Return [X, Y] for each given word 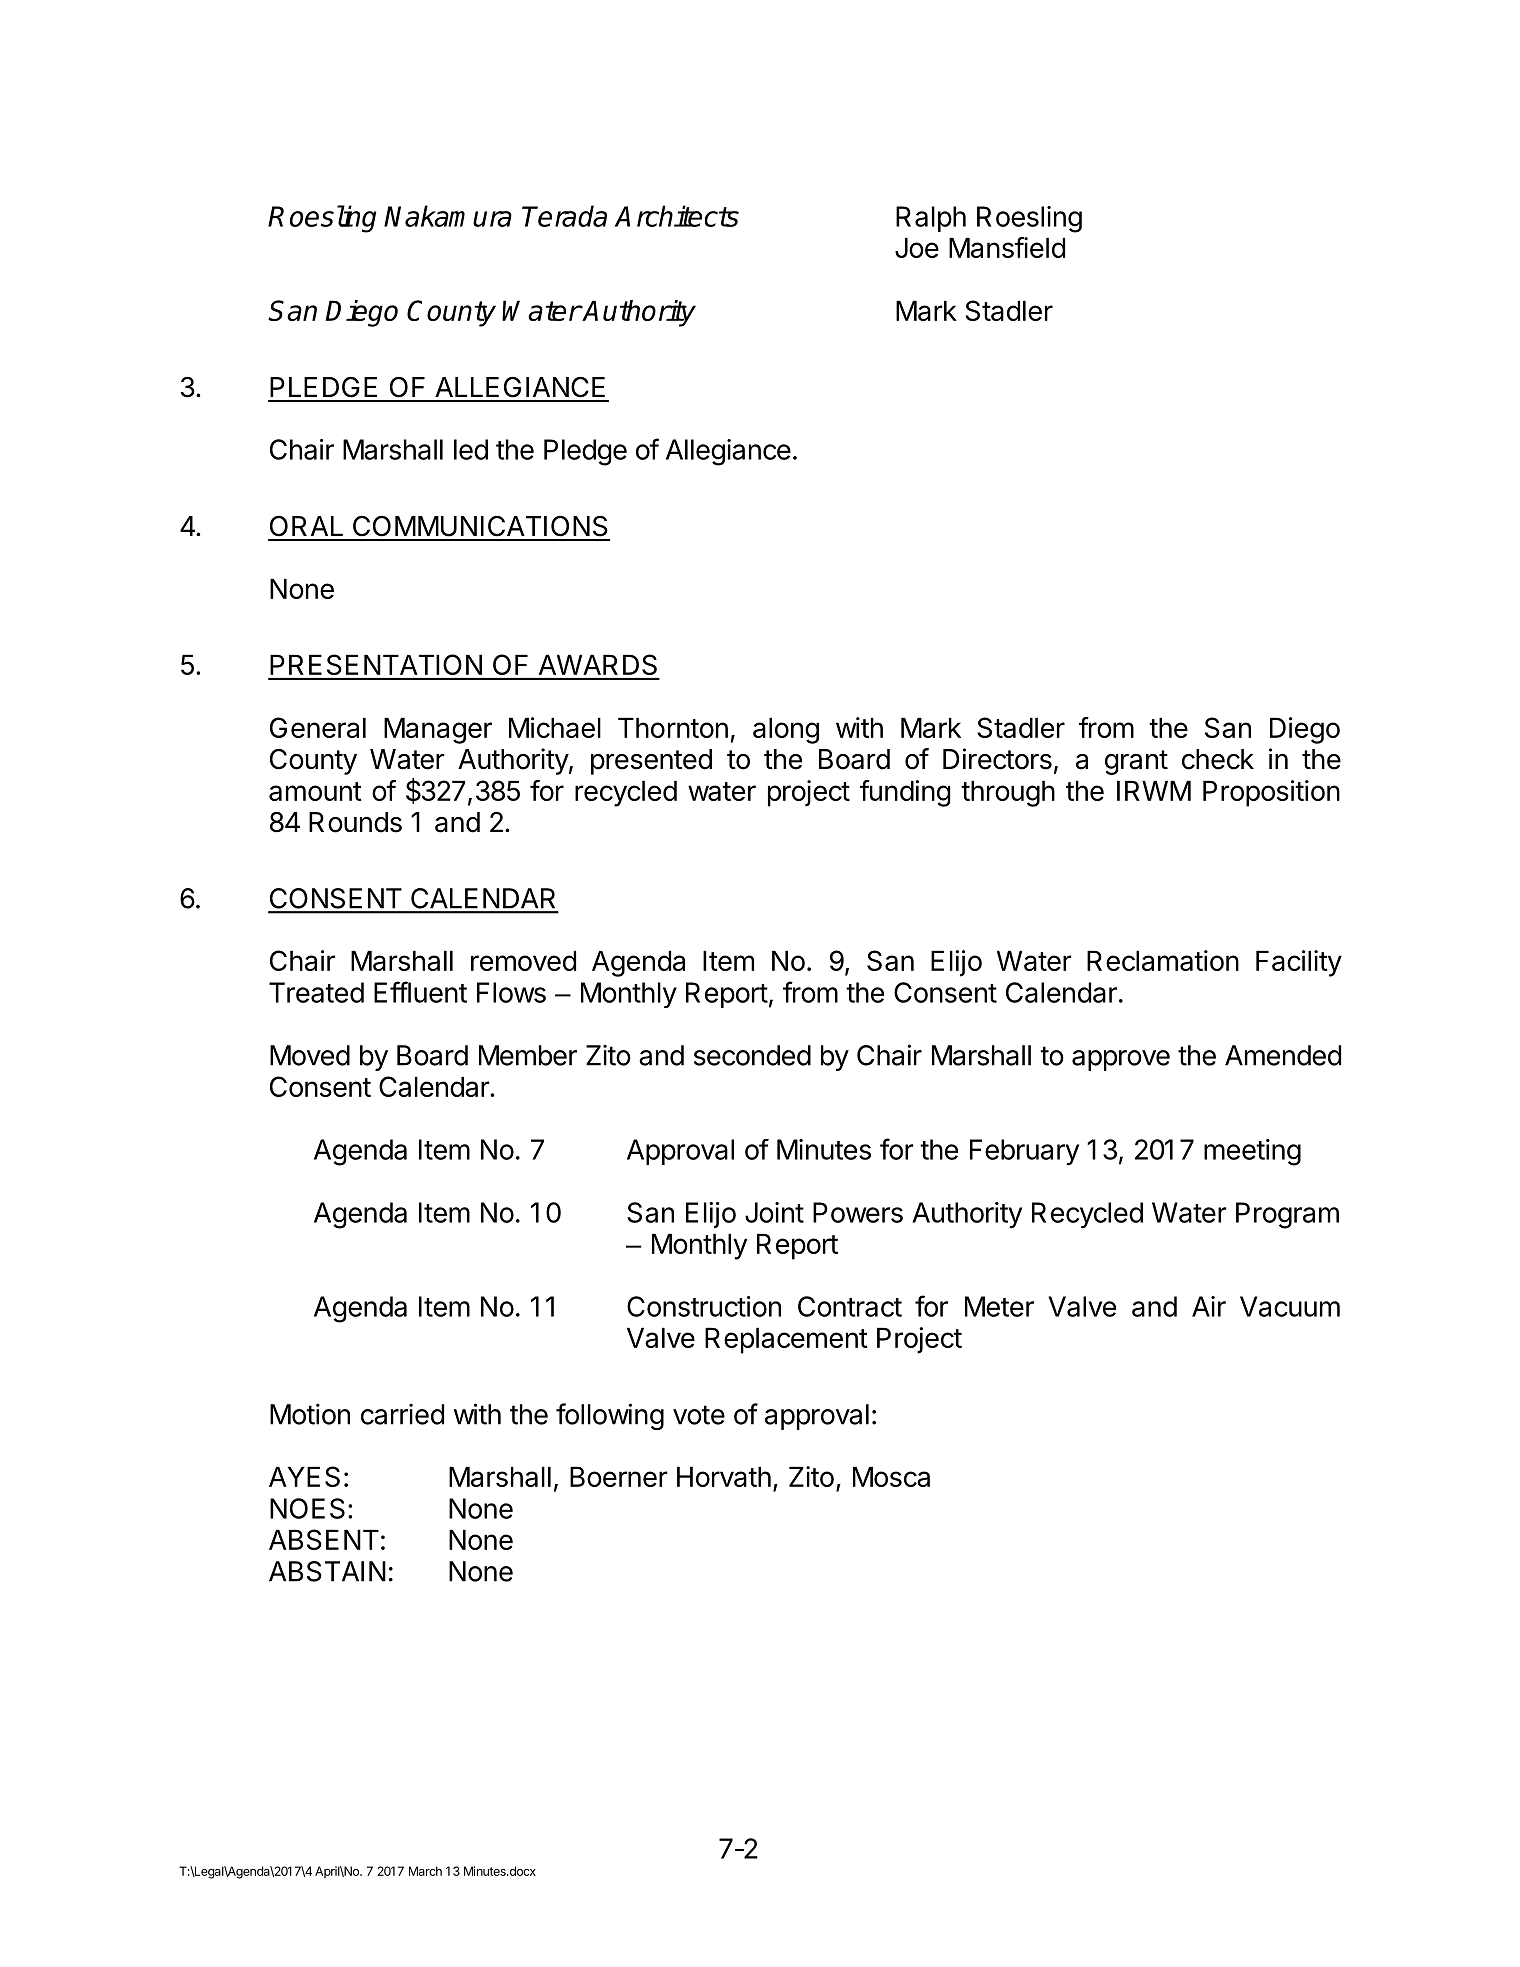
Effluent [420, 992]
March [425, 1871]
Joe [917, 247]
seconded [752, 1055]
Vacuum [1290, 1306]
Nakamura [448, 216]
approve [1121, 1060]
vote [699, 1415]
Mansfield [1007, 247]
